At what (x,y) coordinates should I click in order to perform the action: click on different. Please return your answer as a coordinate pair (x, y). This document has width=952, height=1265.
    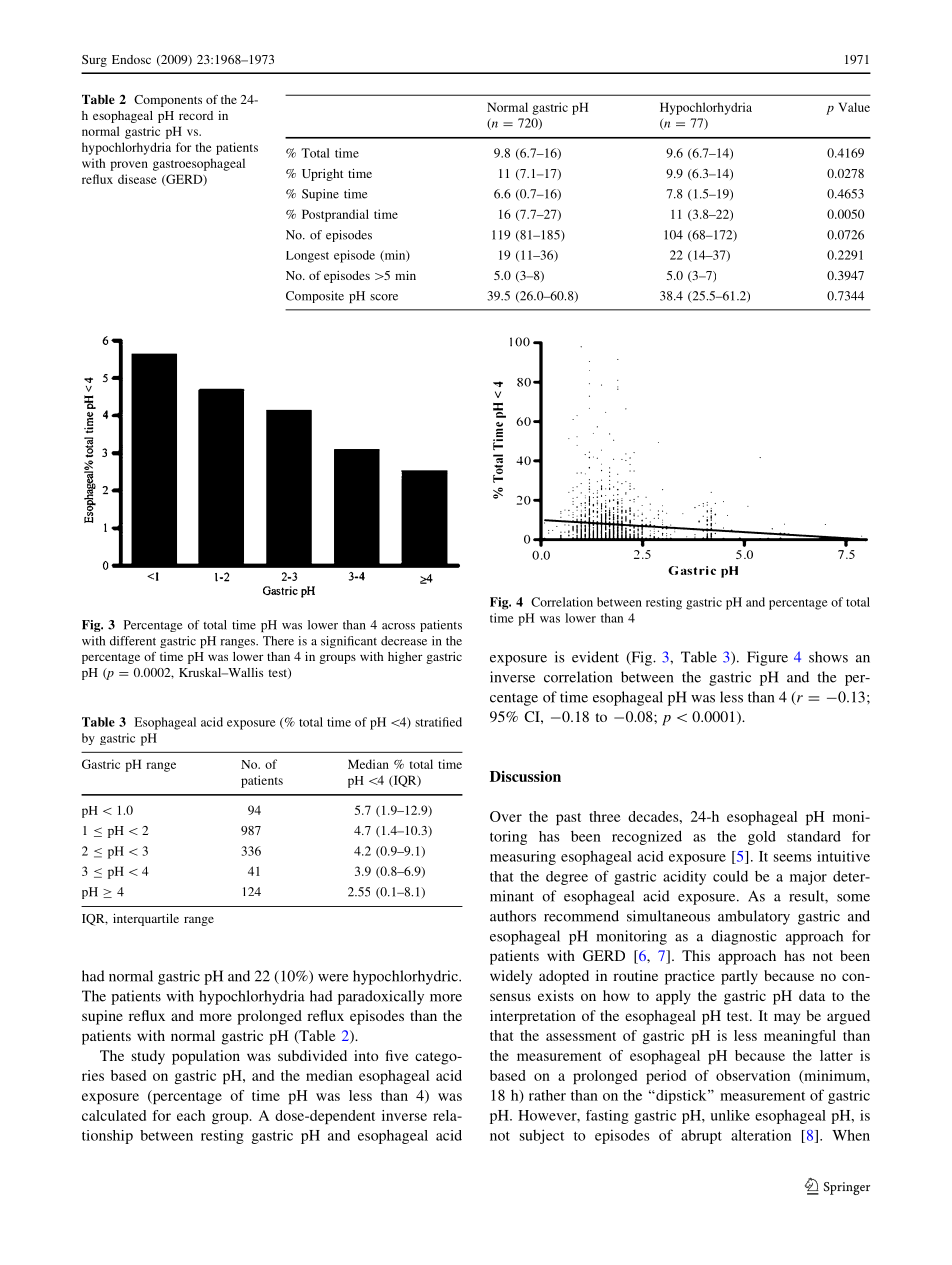
    Looking at the image, I should click on (133, 641).
